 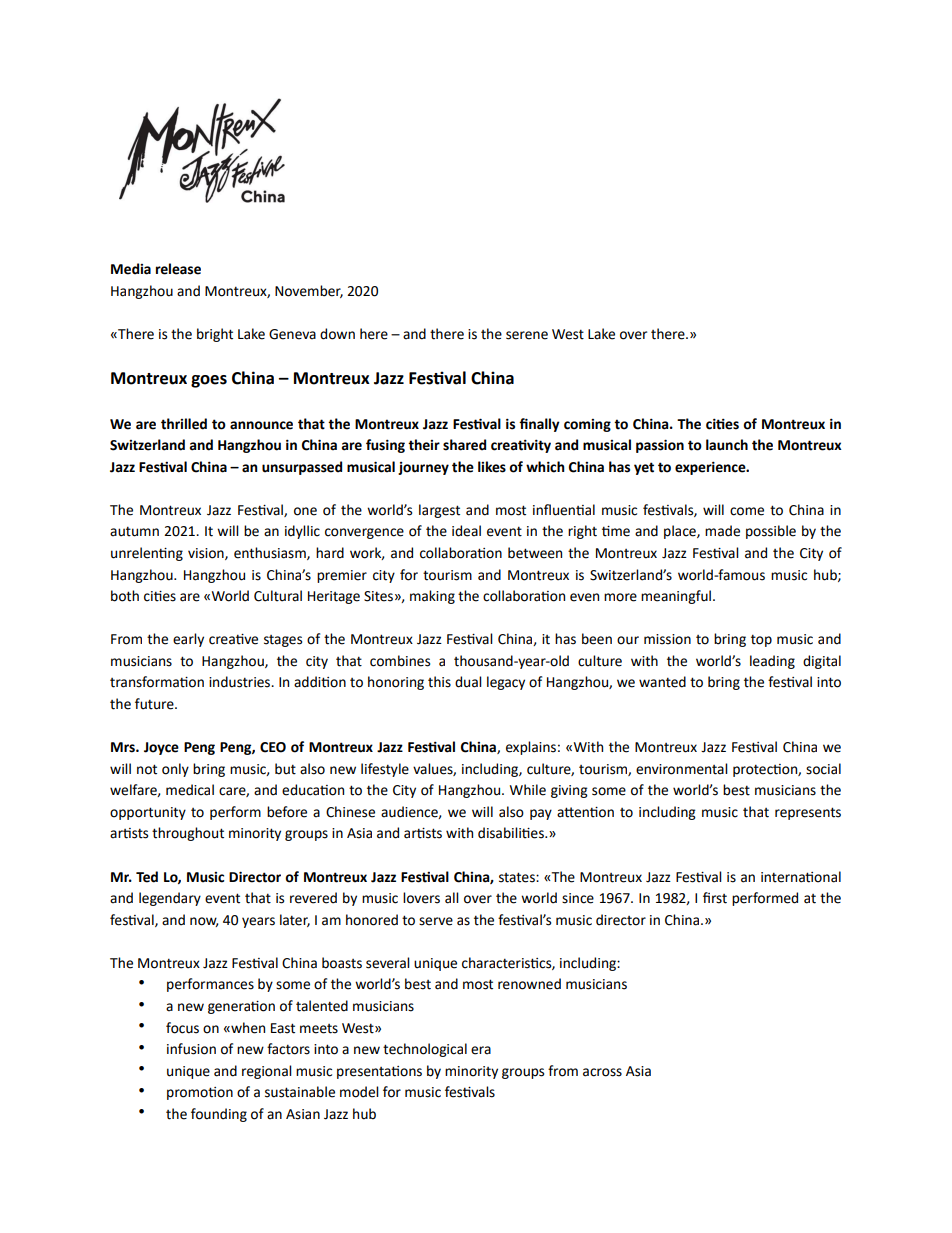 What do you see at coordinates (175, 770) in the screenshot?
I see `only` at bounding box center [175, 770].
